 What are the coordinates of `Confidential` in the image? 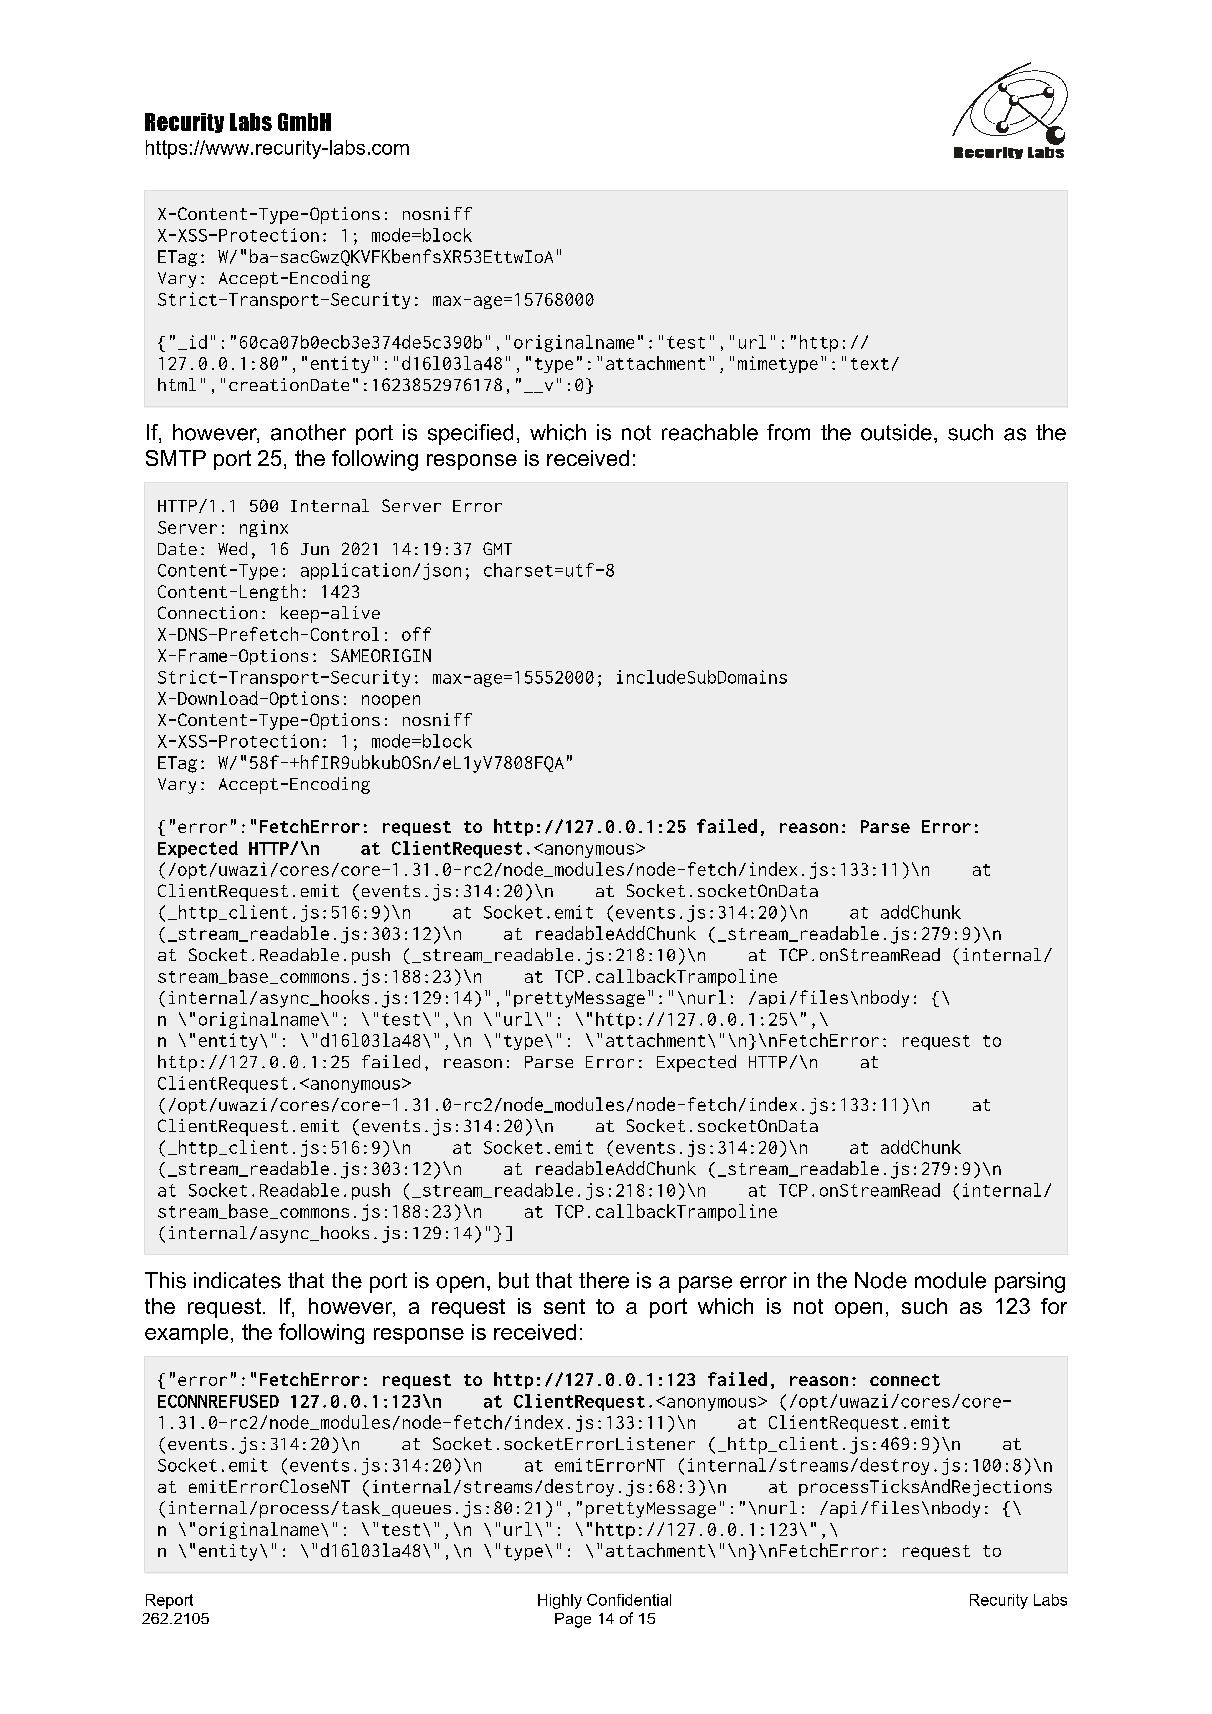 It's located at (629, 1600).
